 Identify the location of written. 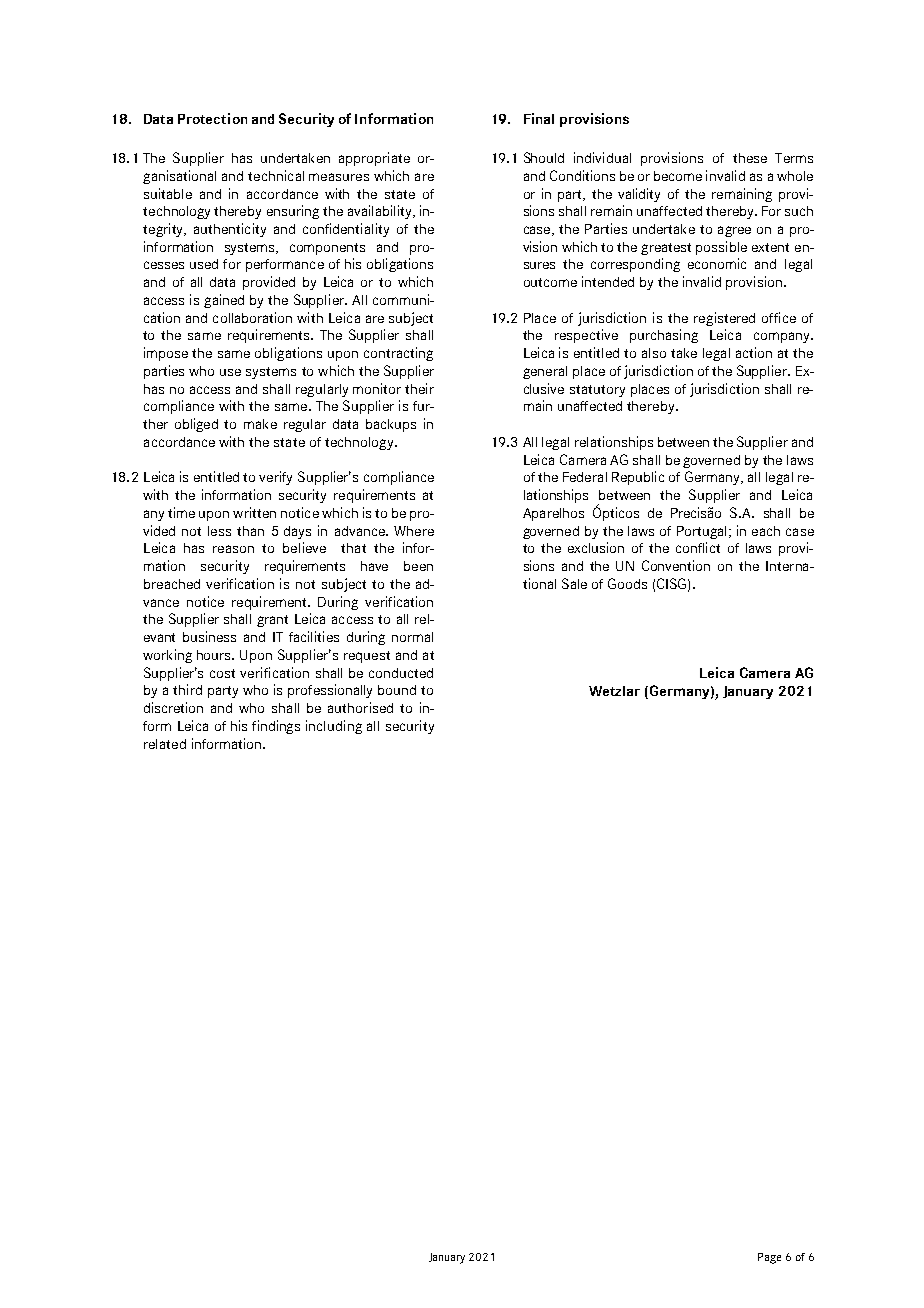
(254, 512).
